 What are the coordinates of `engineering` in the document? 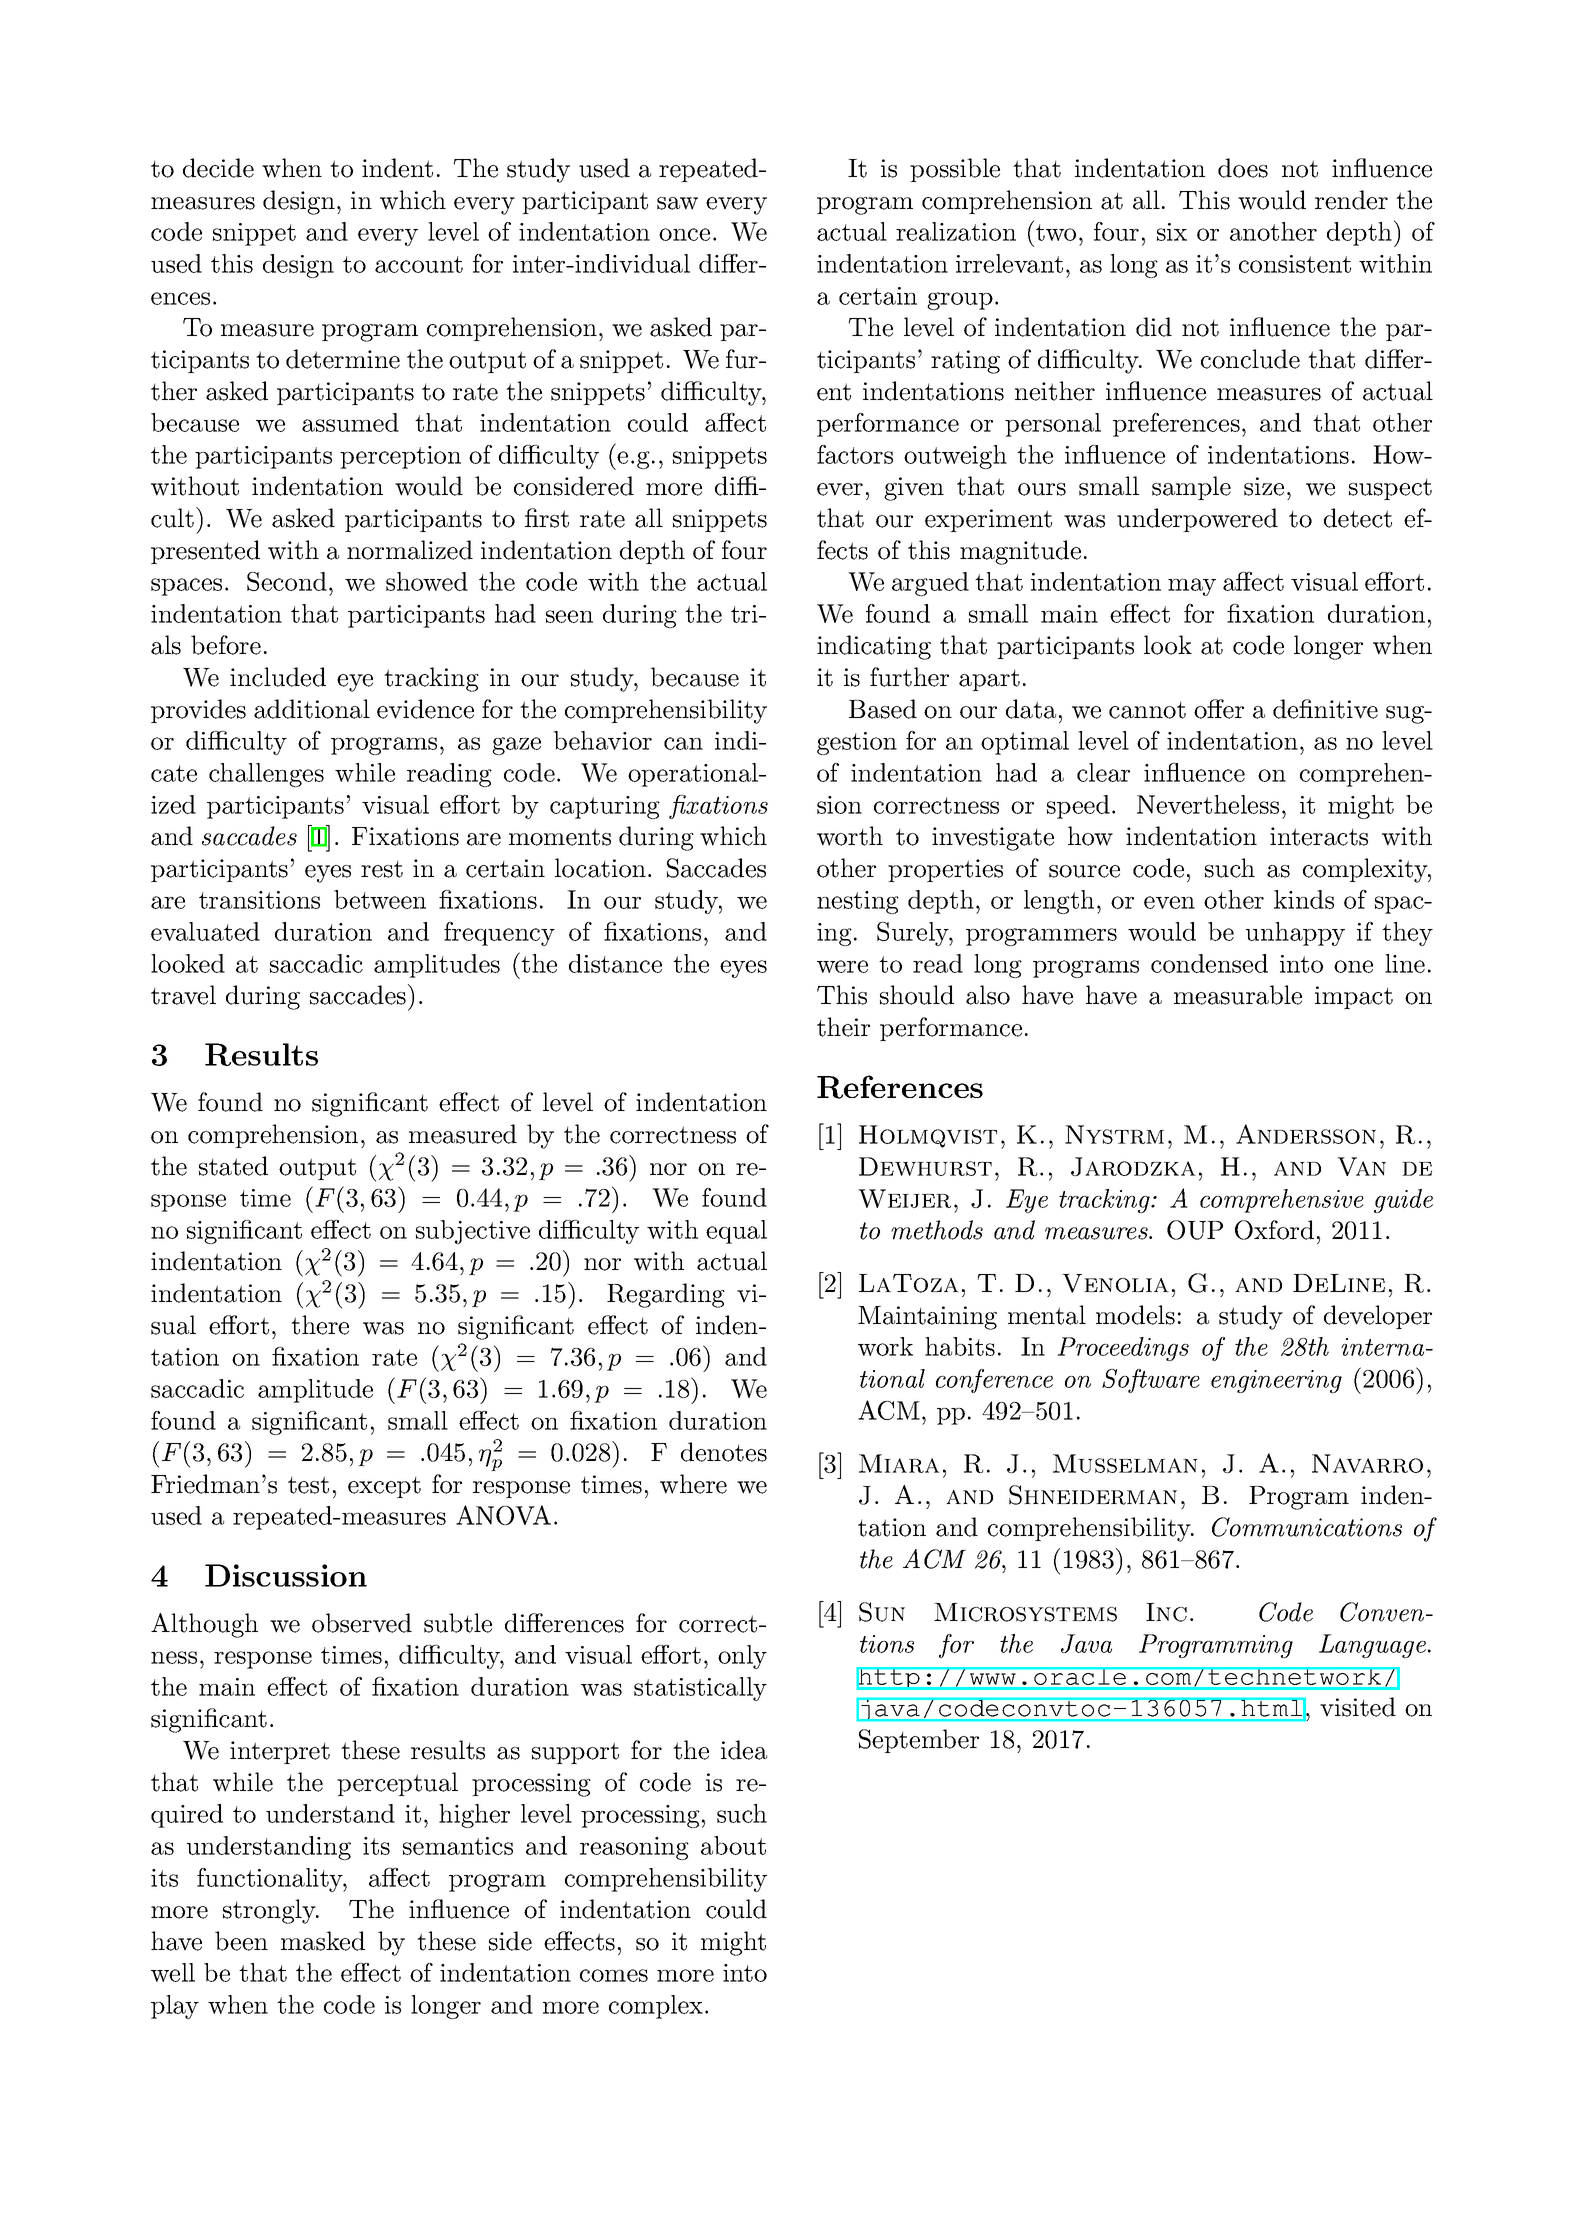 It's located at (1276, 1381).
